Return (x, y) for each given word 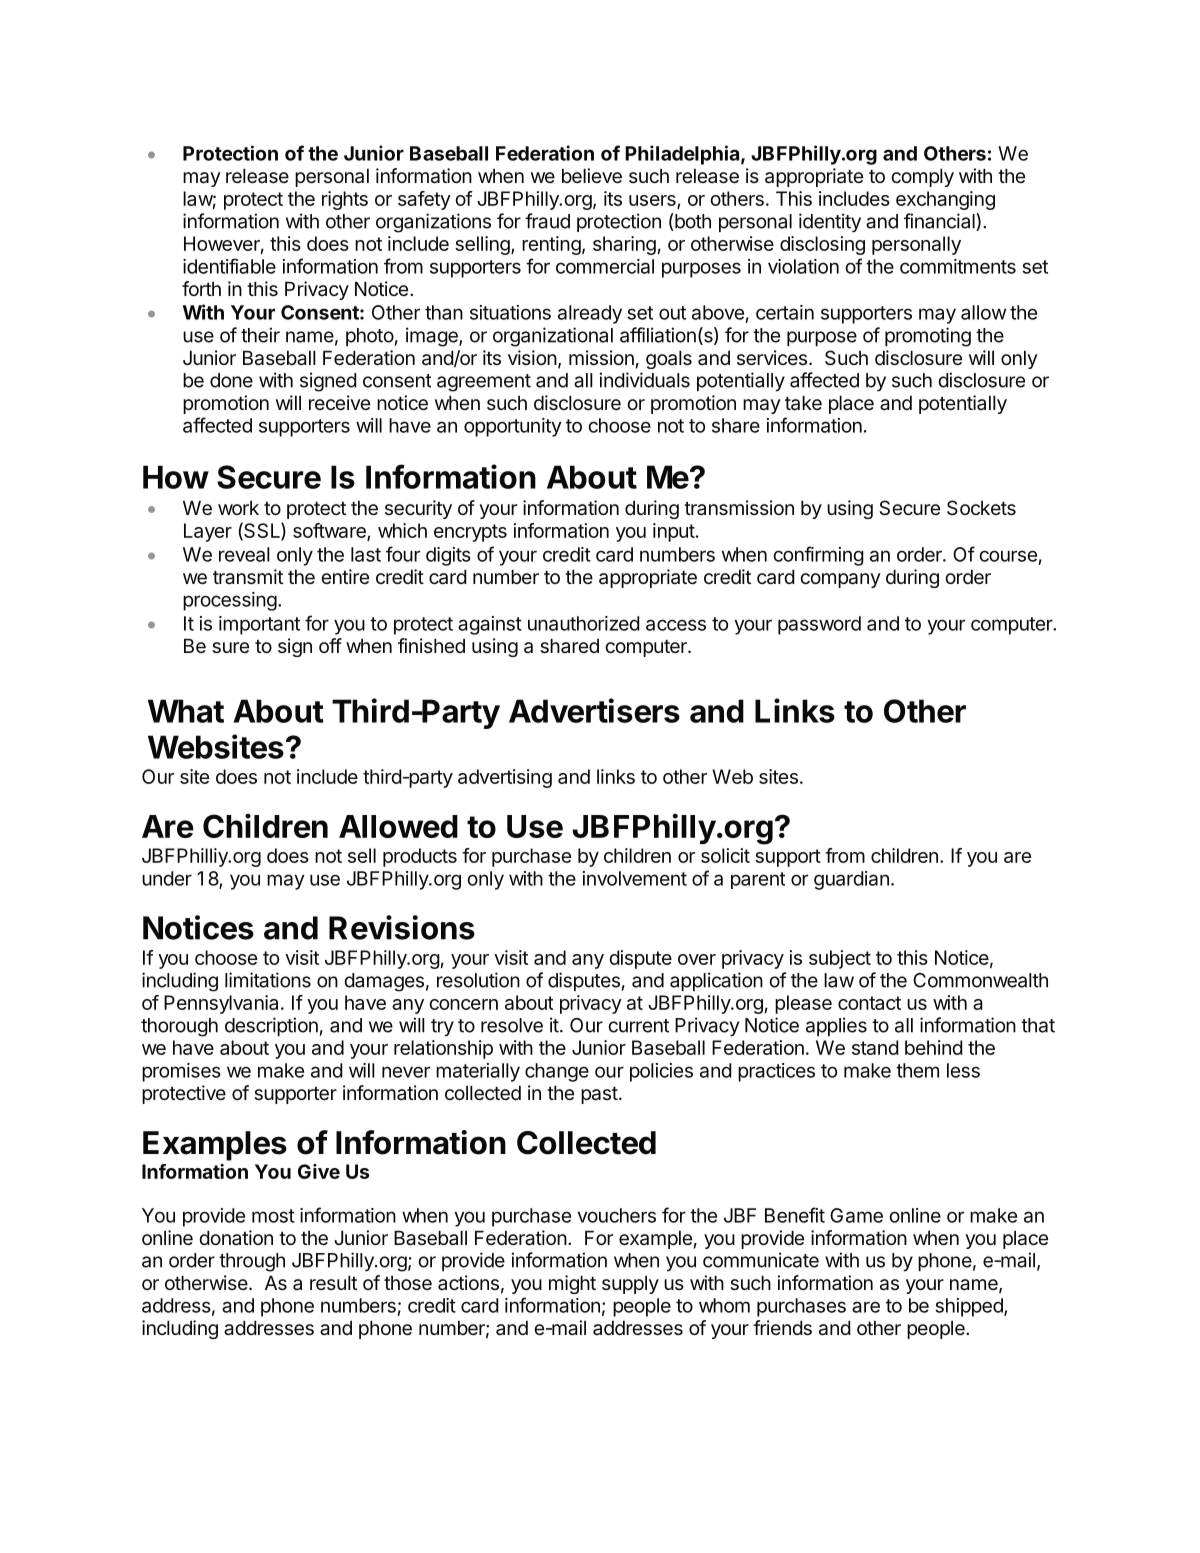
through (252, 1262)
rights (345, 200)
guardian (851, 880)
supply (630, 1285)
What (186, 711)
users (653, 201)
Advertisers (594, 710)
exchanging (945, 200)
